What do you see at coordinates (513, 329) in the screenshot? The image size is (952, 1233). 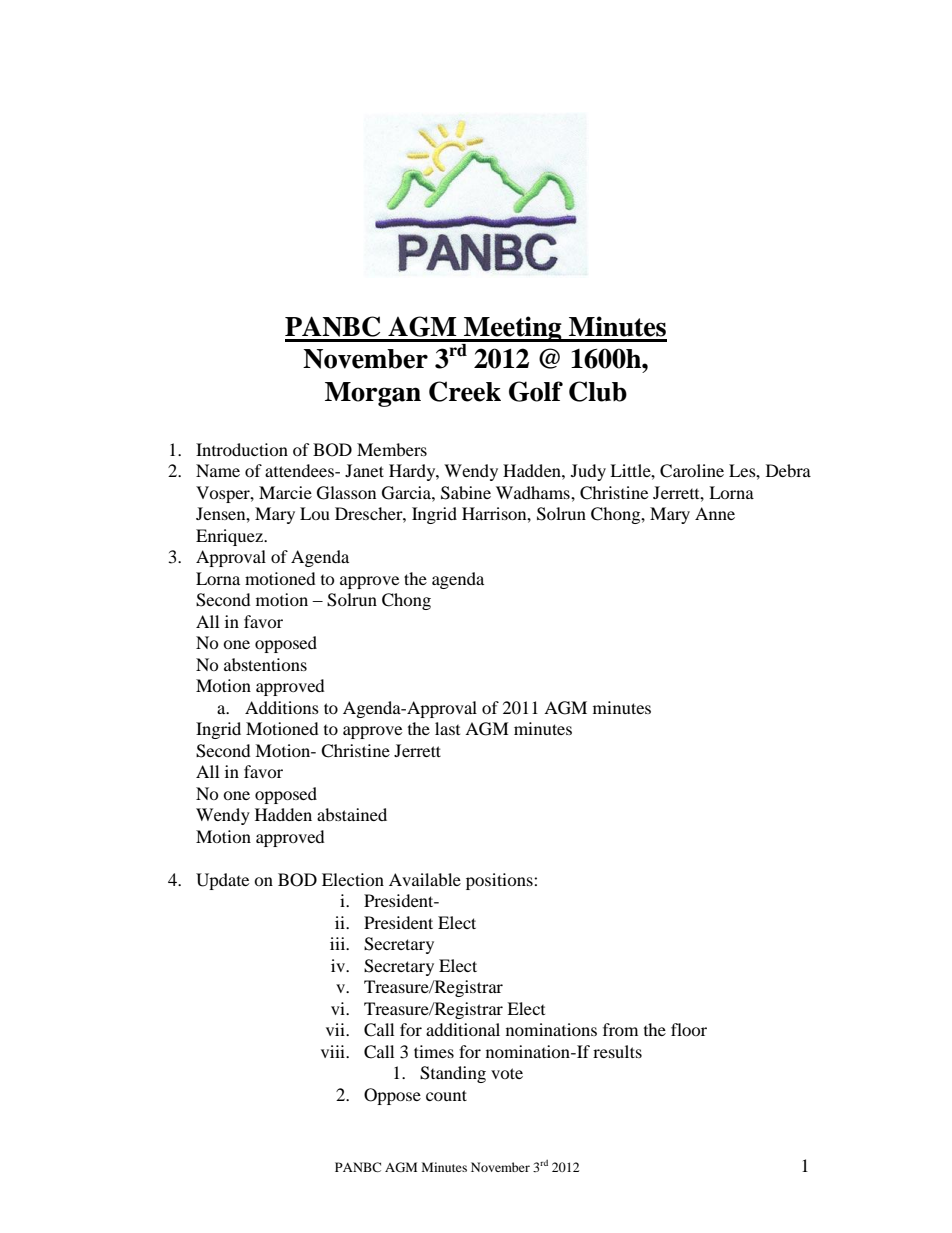 I see `Meeting` at bounding box center [513, 329].
